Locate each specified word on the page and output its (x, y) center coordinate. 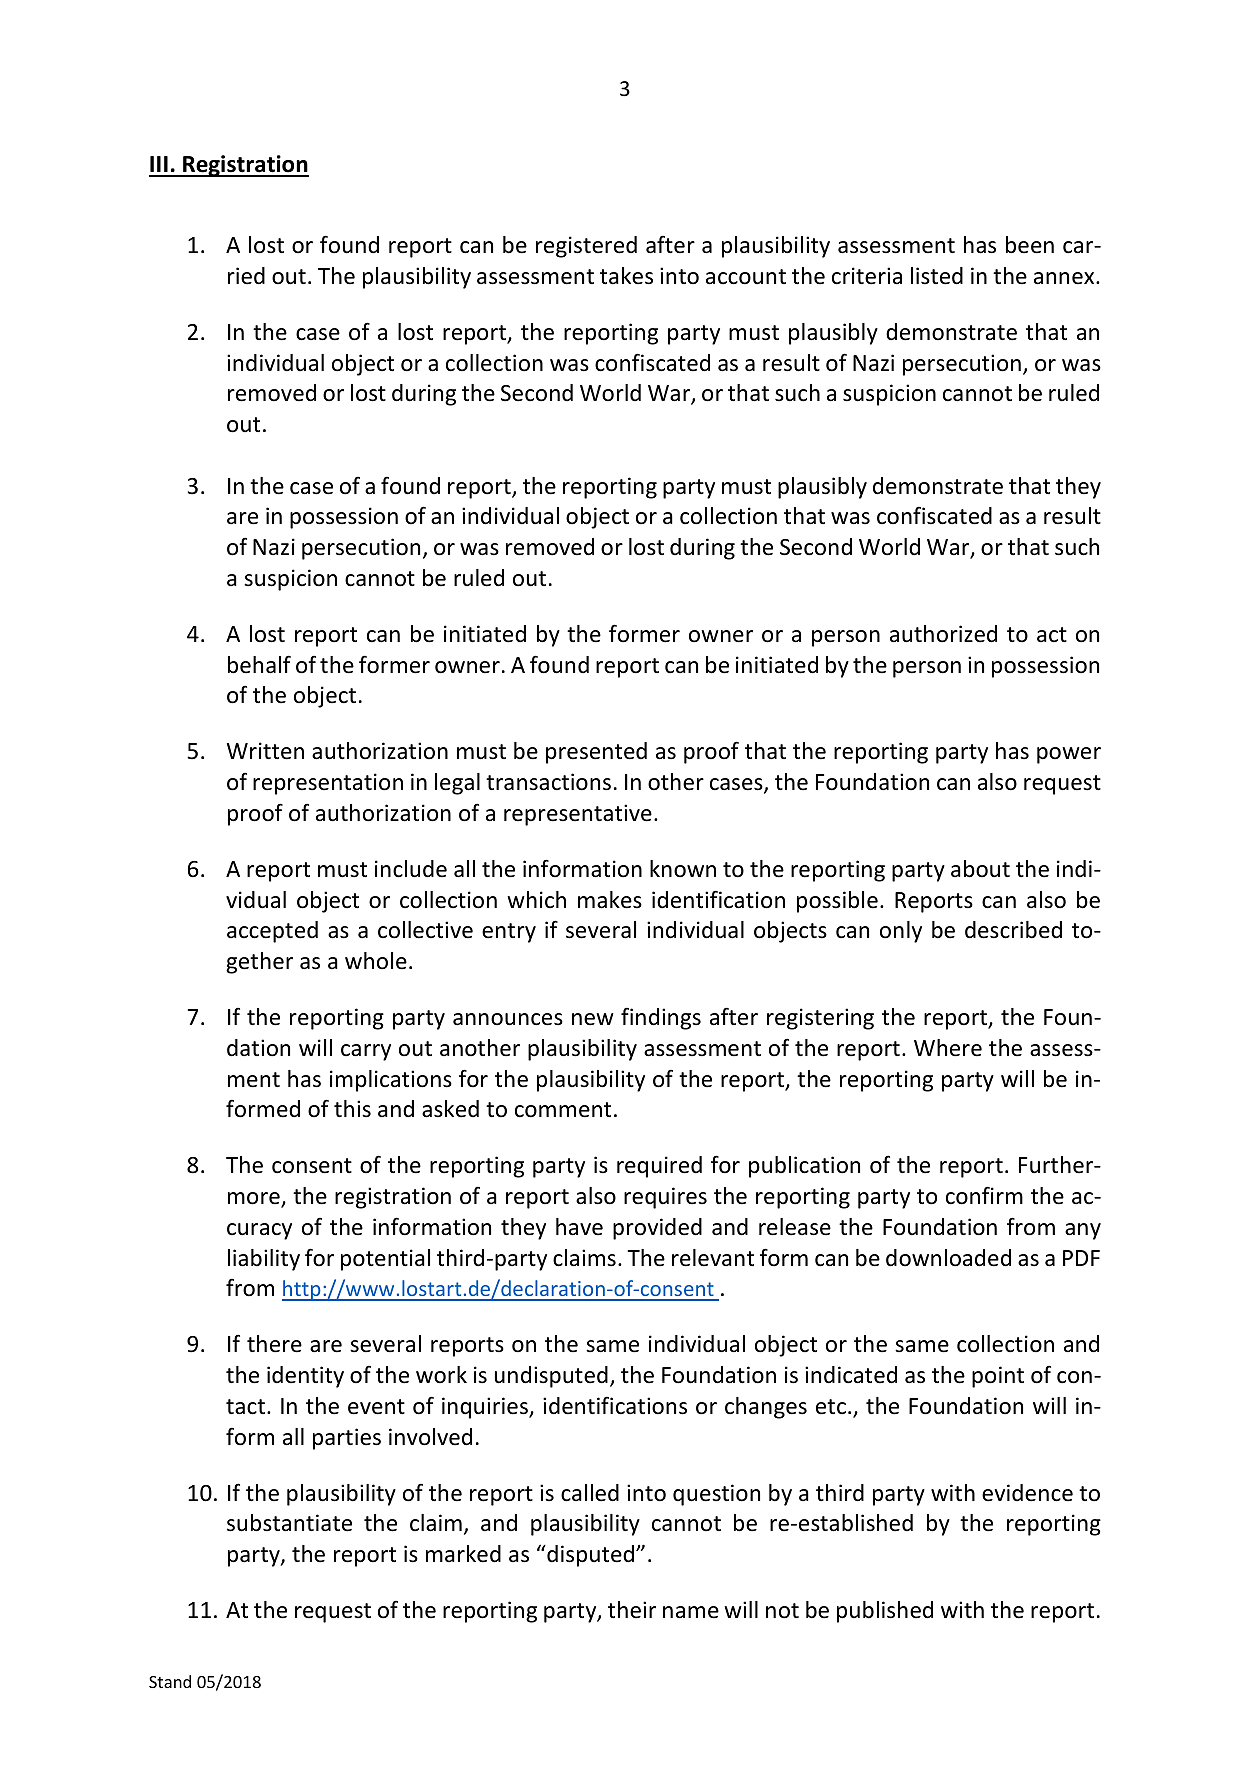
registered (586, 247)
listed (937, 276)
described (1013, 930)
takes (626, 276)
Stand (170, 1681)
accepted (272, 932)
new (593, 1019)
